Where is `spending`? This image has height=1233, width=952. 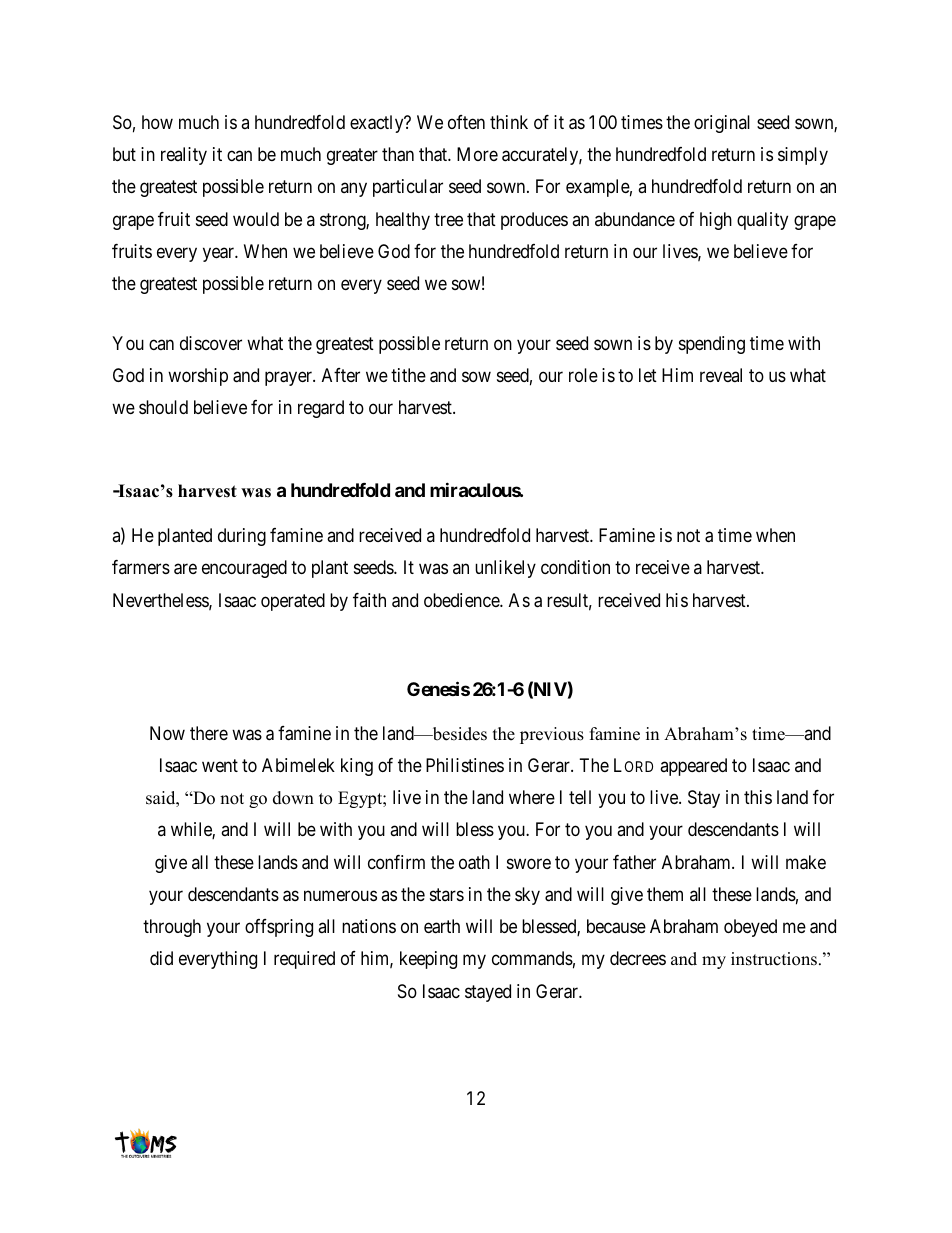 spending is located at coordinates (712, 345).
